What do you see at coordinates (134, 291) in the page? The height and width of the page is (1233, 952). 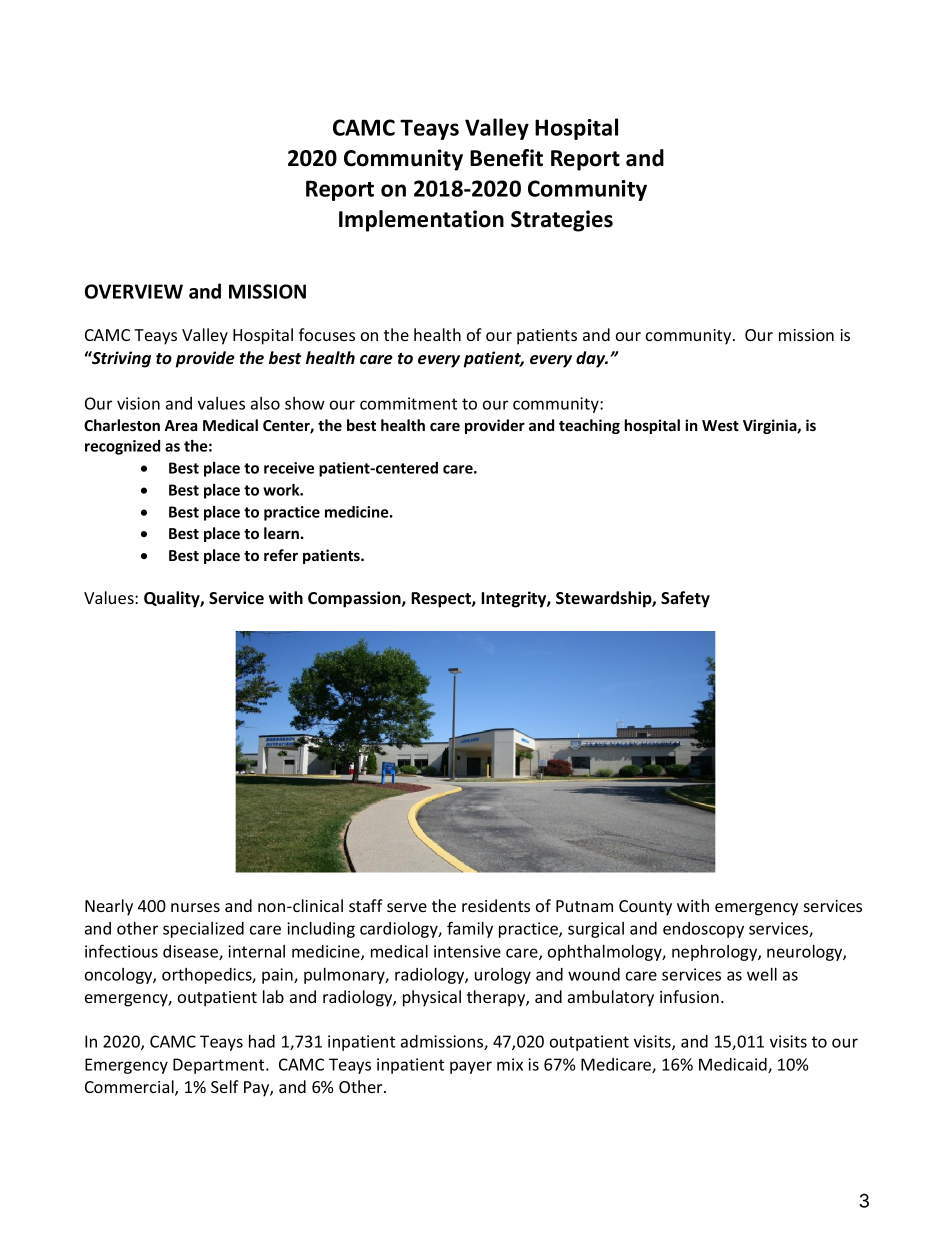 I see `OVERVIEW` at bounding box center [134, 291].
